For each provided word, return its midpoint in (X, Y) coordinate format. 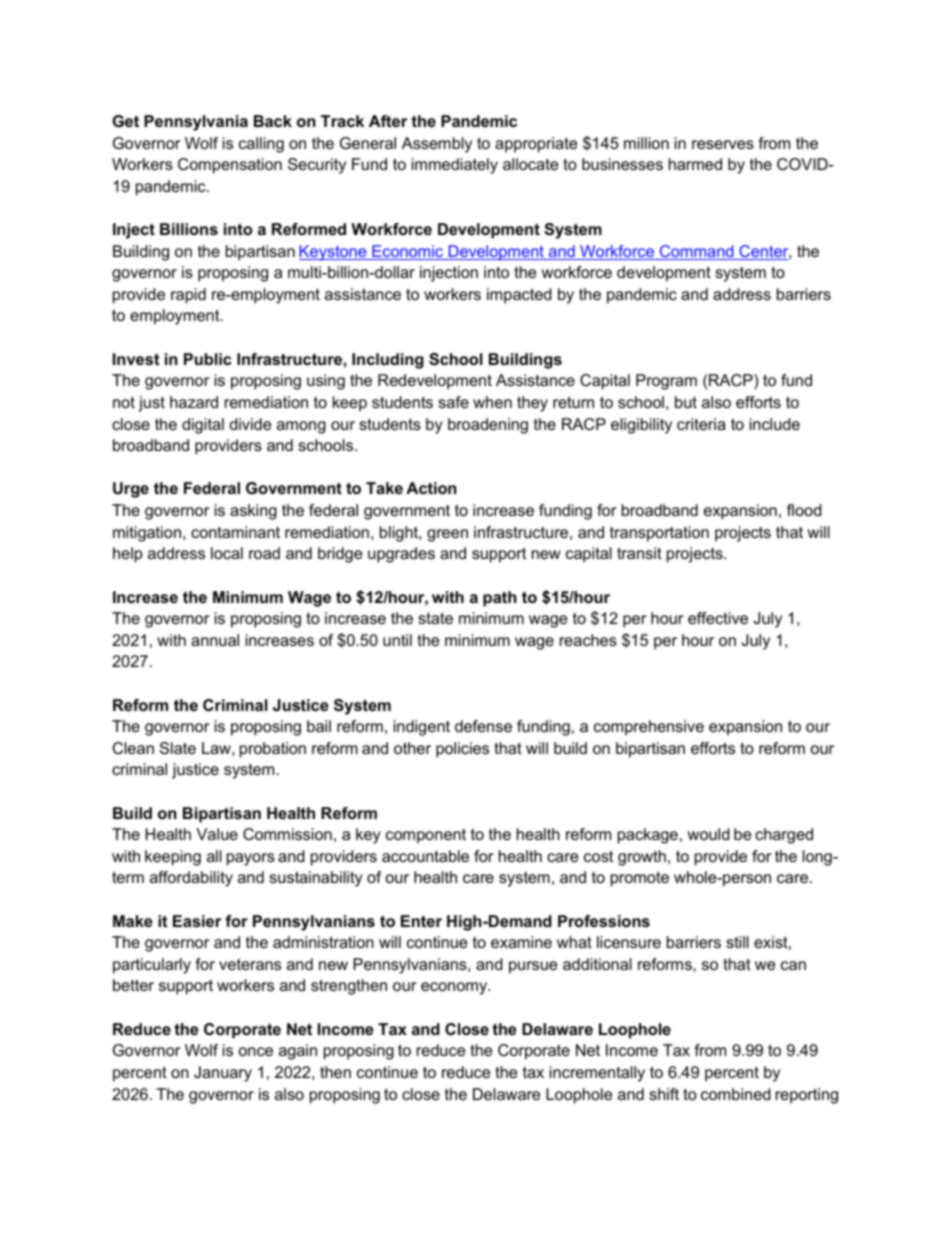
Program (666, 382)
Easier (197, 921)
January (223, 1074)
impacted (519, 296)
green (447, 535)
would (708, 834)
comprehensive (649, 728)
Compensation (230, 166)
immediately (455, 166)
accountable (425, 856)
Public (208, 359)
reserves (723, 144)
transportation (659, 534)
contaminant (235, 532)
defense (483, 726)
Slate (178, 748)
